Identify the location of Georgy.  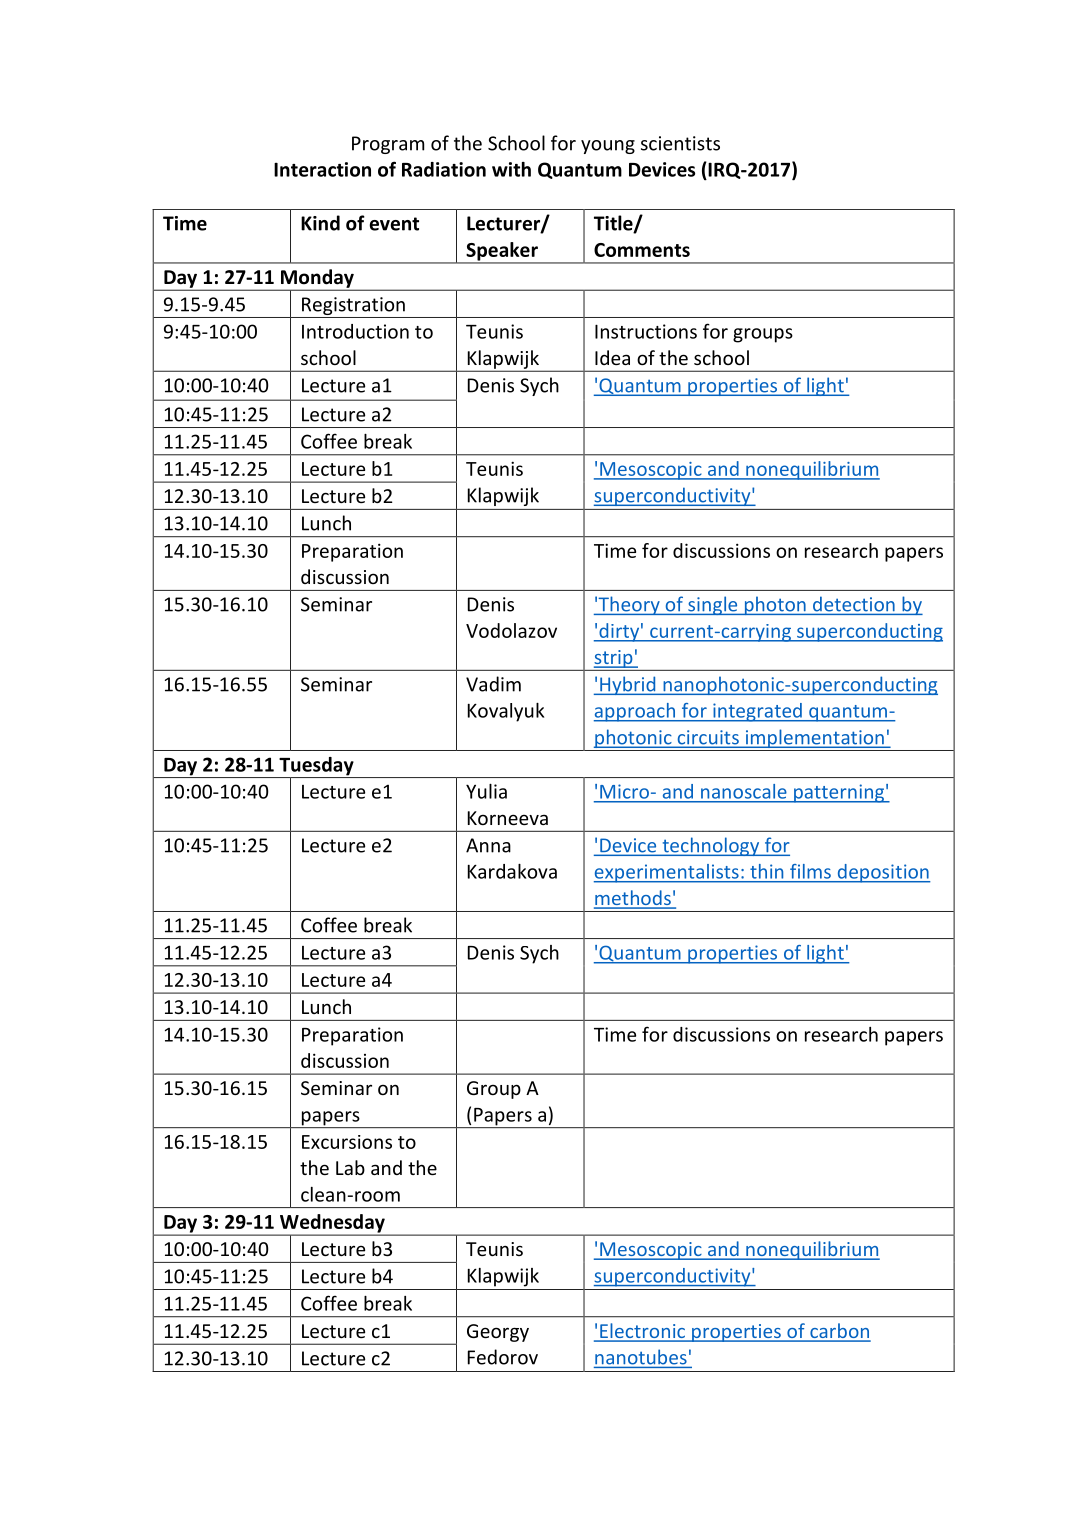
(498, 1333).
